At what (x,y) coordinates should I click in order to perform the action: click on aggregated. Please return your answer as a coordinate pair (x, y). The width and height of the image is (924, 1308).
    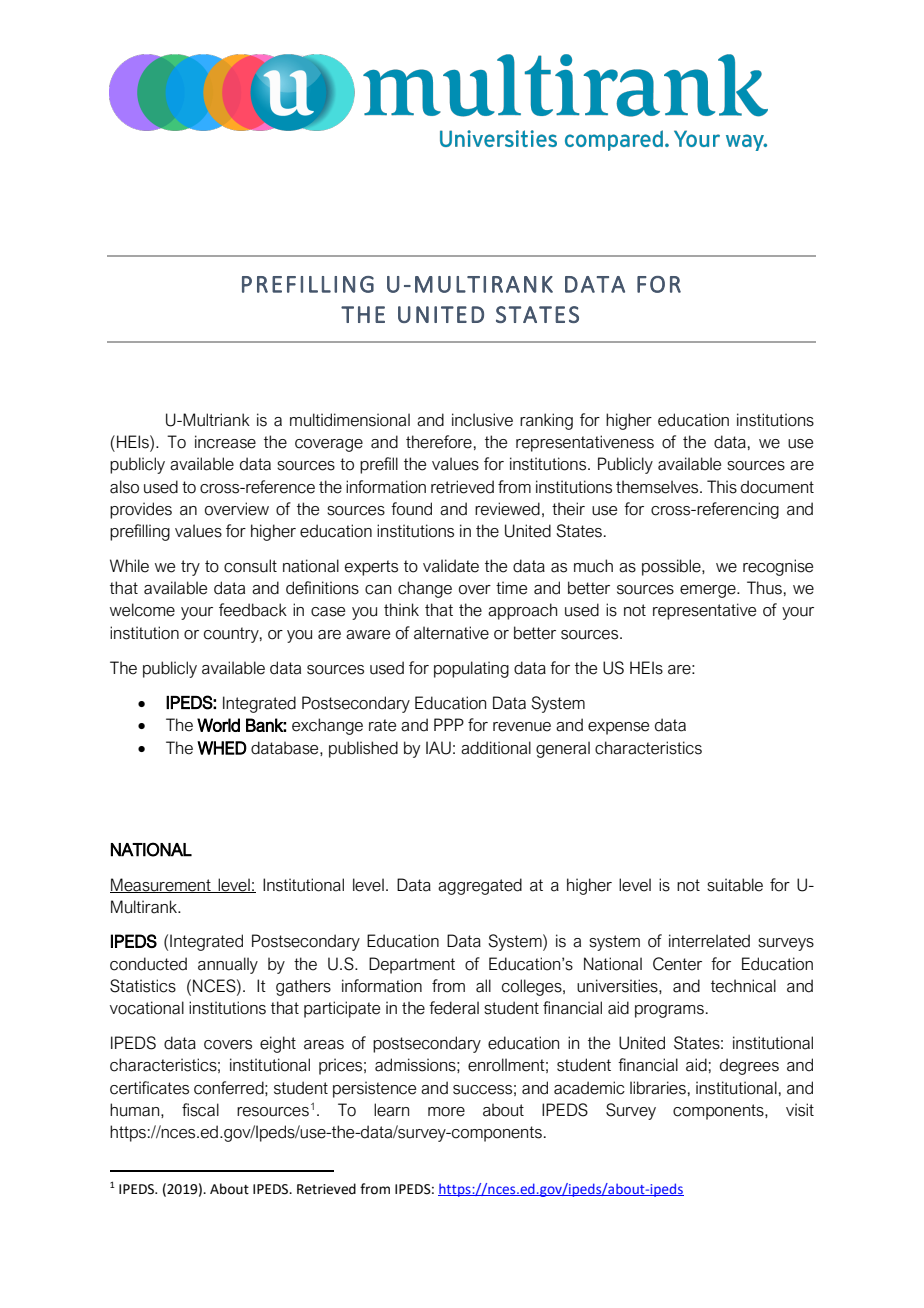
    Looking at the image, I should click on (480, 886).
